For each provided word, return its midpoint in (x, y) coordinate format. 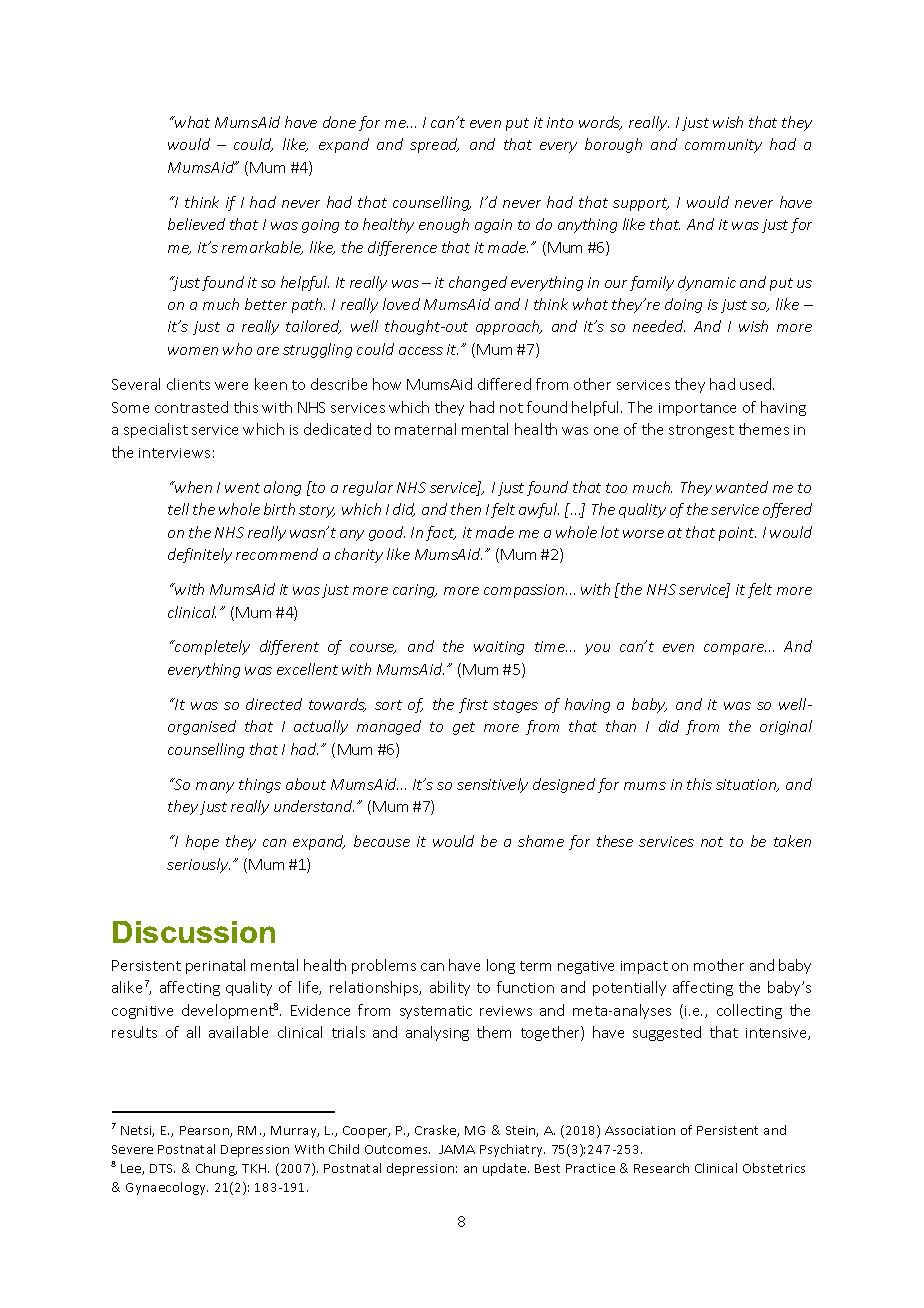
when (193, 487)
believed (196, 224)
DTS (162, 1168)
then (466, 509)
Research (661, 1168)
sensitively (492, 785)
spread (434, 145)
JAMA (457, 1149)
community (723, 146)
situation (747, 785)
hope (202, 842)
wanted (742, 487)
